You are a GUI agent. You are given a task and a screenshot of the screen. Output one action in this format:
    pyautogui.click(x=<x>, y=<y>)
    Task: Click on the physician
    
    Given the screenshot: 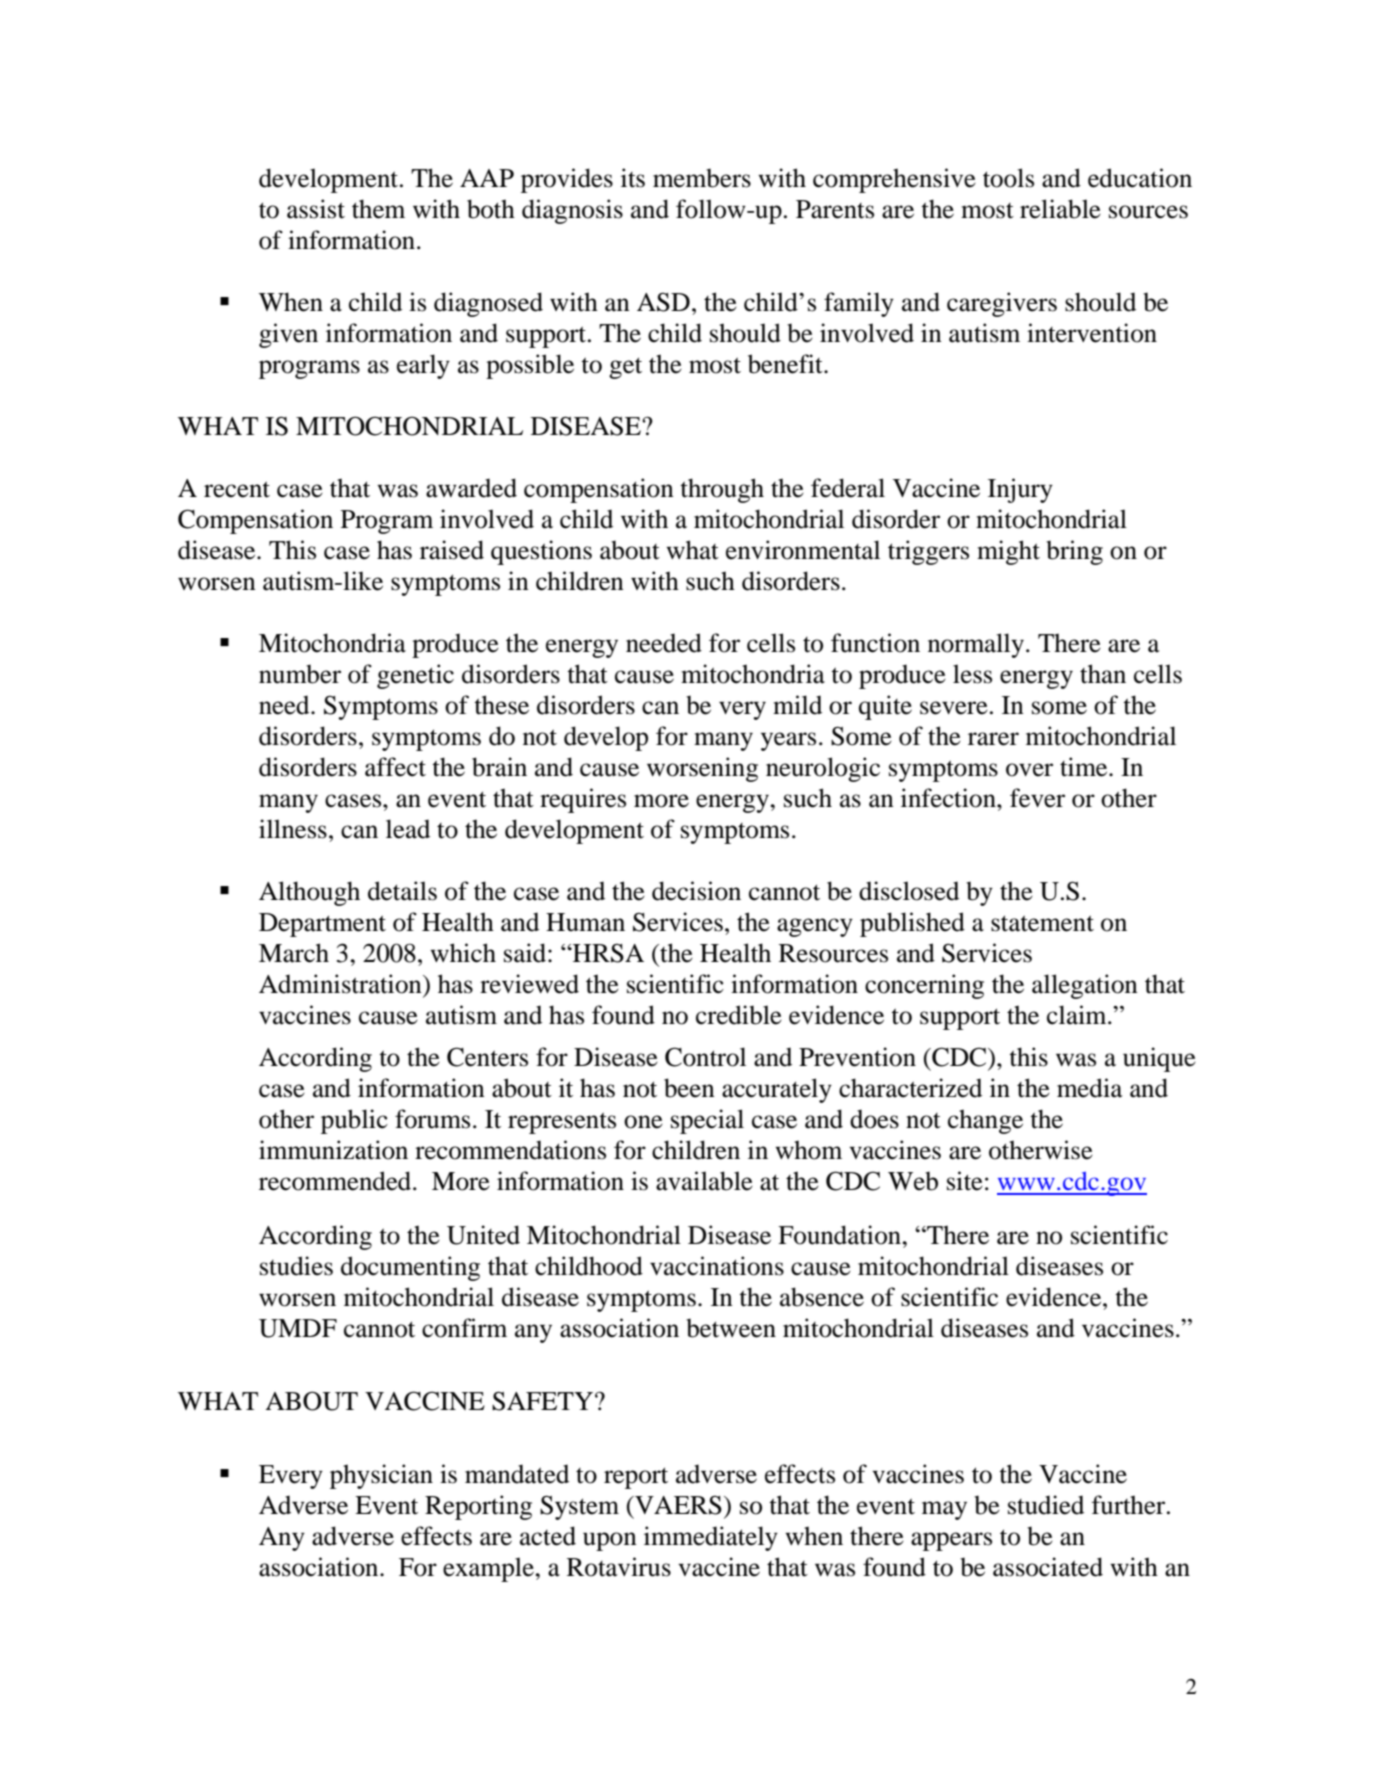 What is the action you would take?
    pyautogui.click(x=381, y=1476)
